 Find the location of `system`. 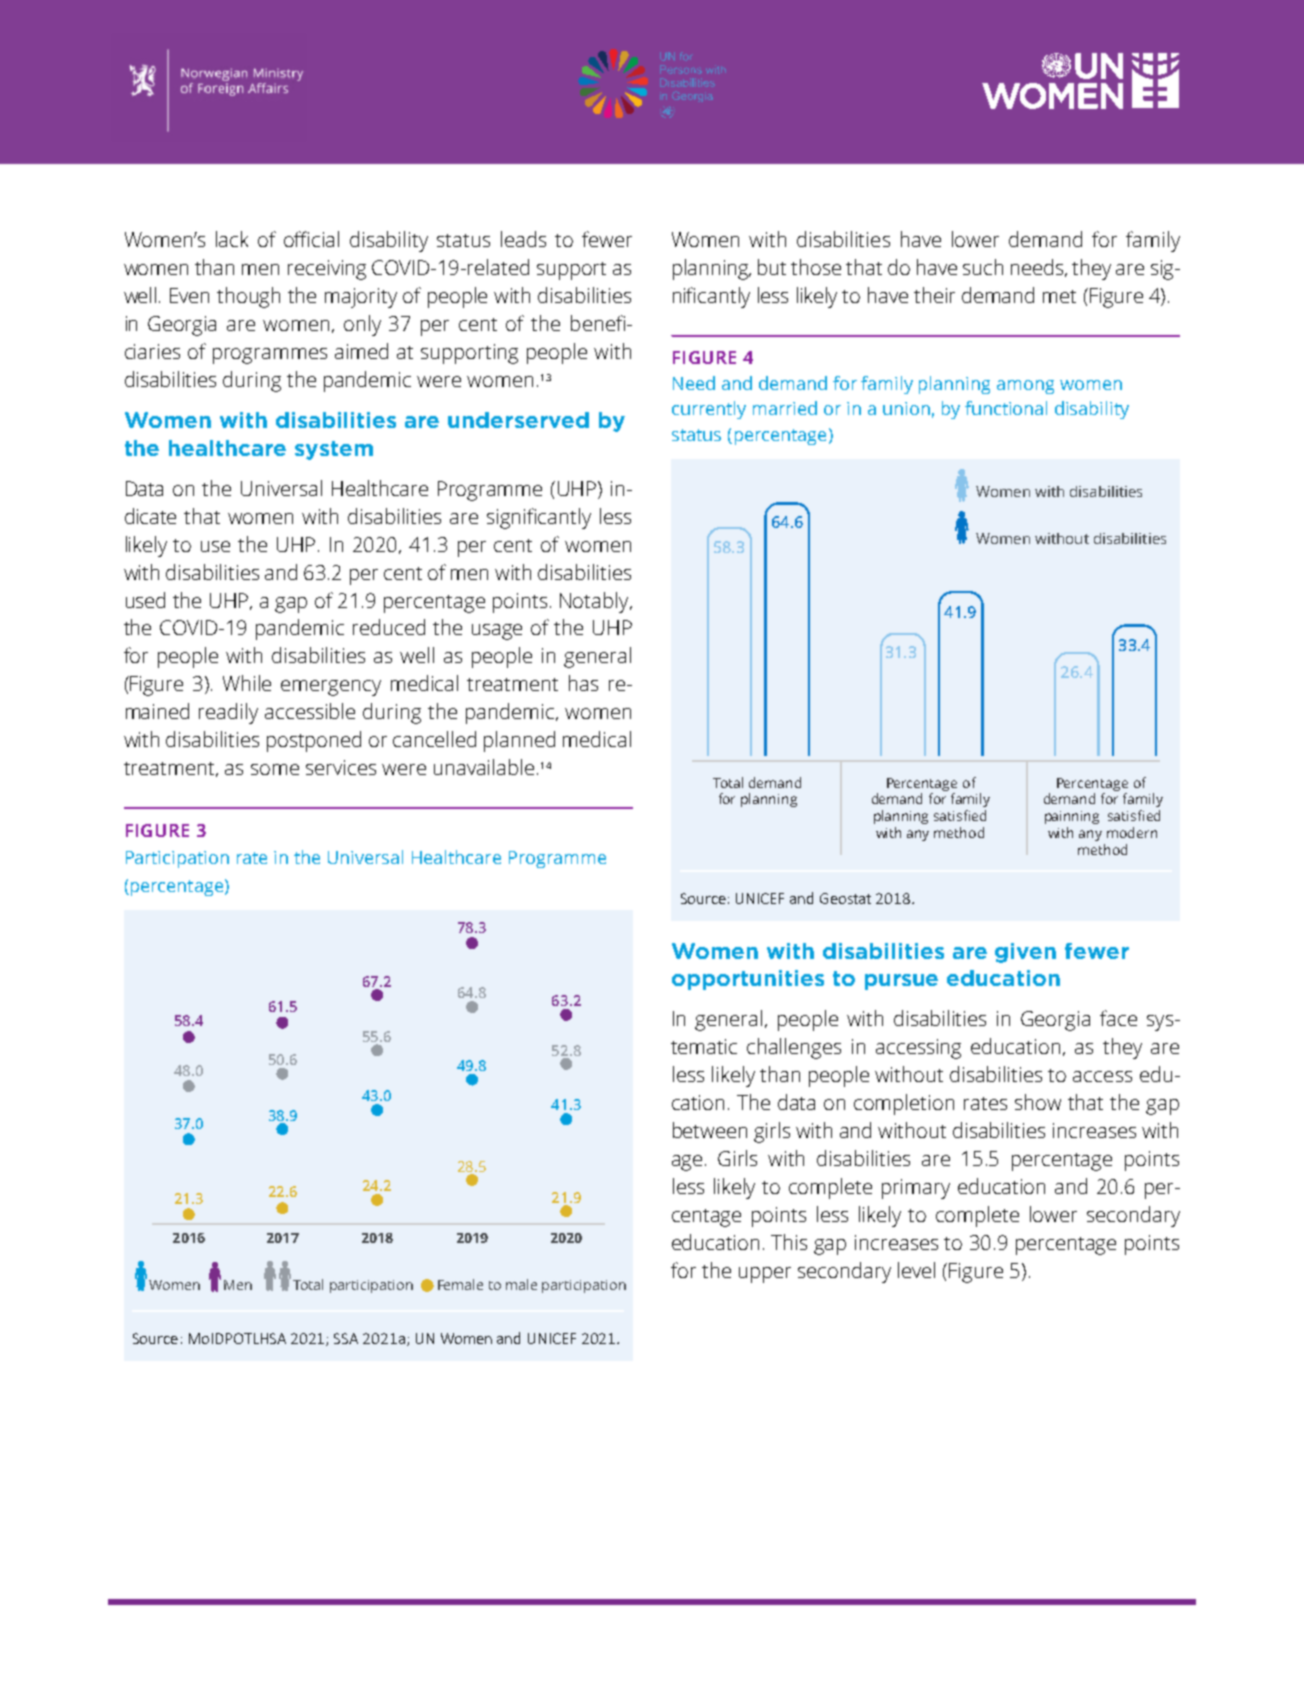

system is located at coordinates (334, 450).
